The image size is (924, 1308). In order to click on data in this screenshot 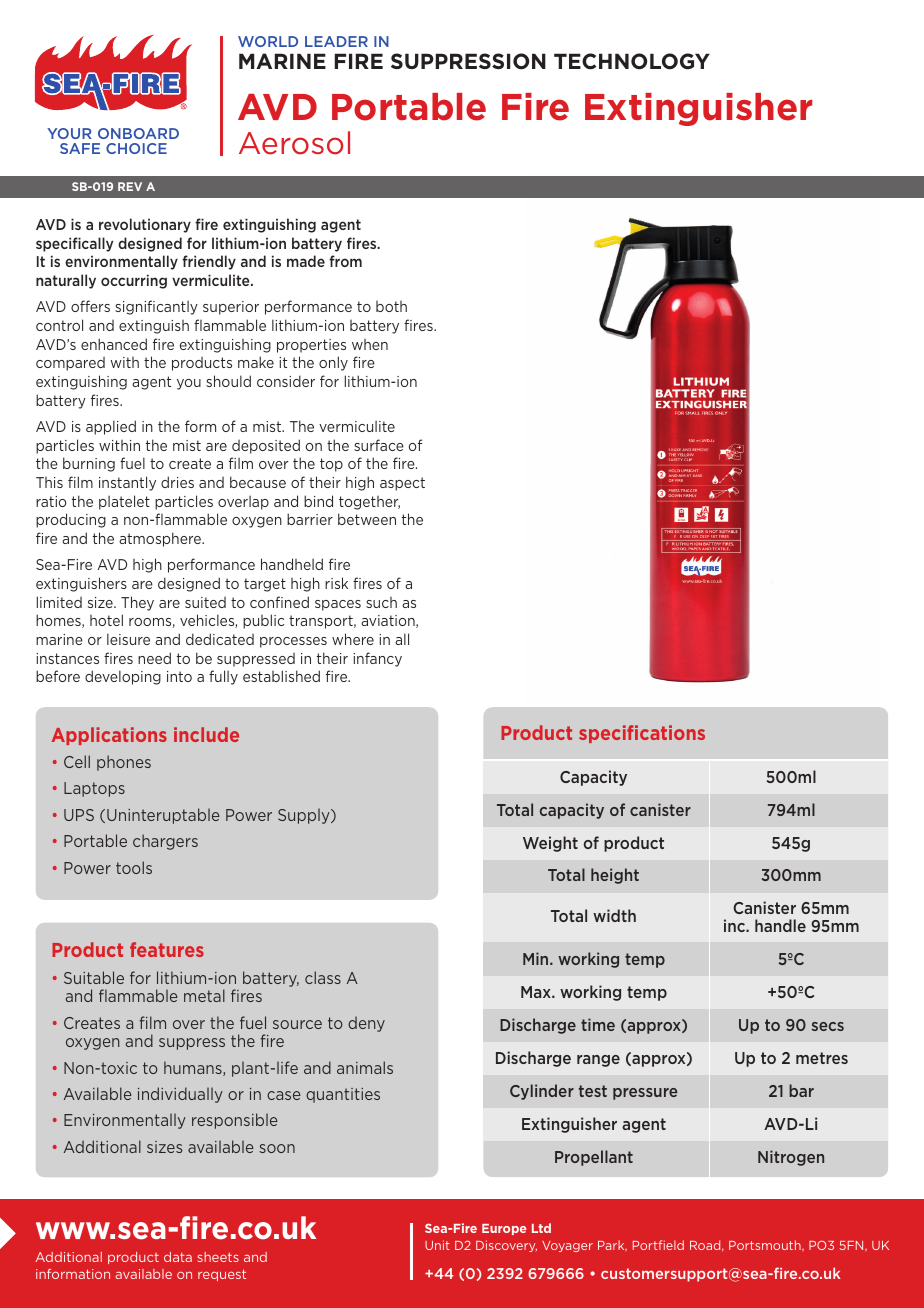, I will do `click(178, 1257)`.
